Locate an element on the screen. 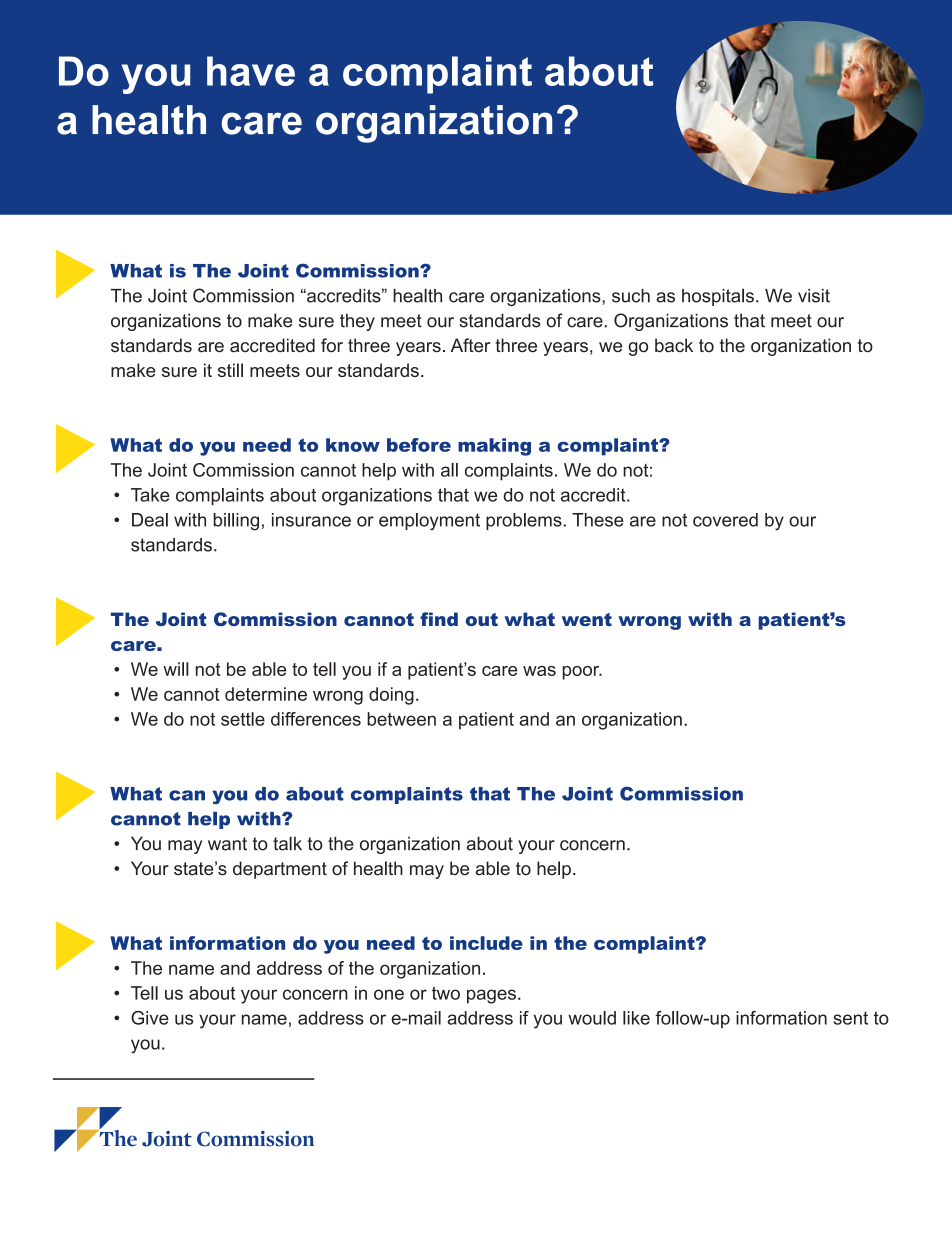  problems is located at coordinates (525, 521).
